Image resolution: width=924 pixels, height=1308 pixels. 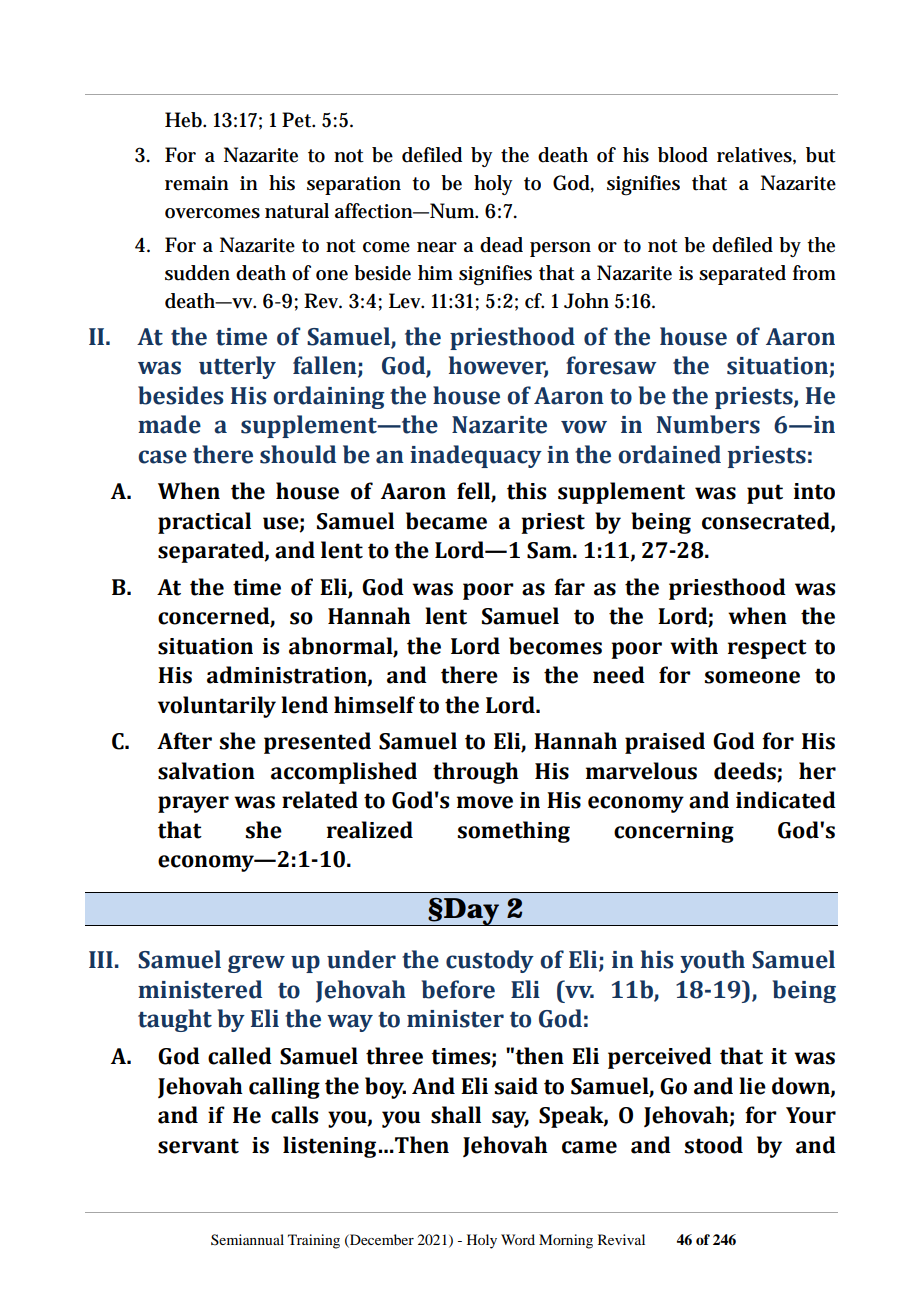 What do you see at coordinates (756, 155) in the screenshot?
I see `relatives` at bounding box center [756, 155].
